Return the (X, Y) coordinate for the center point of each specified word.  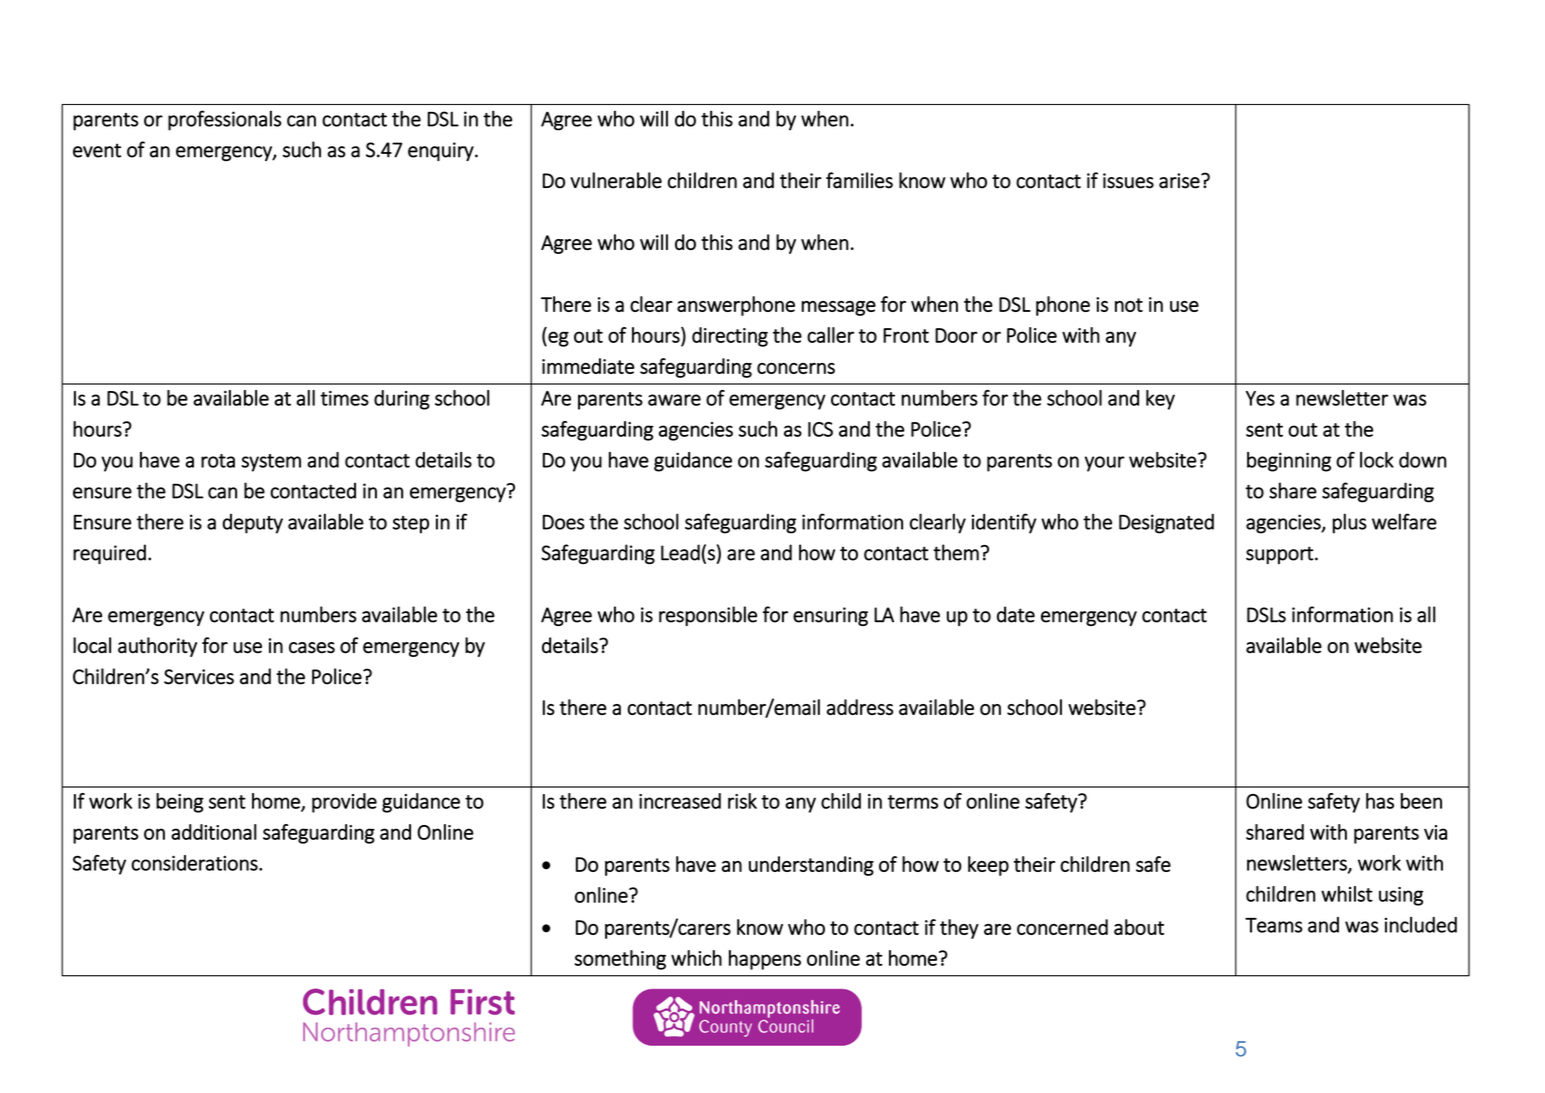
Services (199, 677)
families (859, 180)
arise (1180, 181)
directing (730, 337)
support (1280, 555)
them (956, 552)
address (860, 707)
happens (765, 960)
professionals (224, 120)
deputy (252, 524)
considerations (195, 863)
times (344, 398)
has (1380, 801)
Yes (1260, 398)
